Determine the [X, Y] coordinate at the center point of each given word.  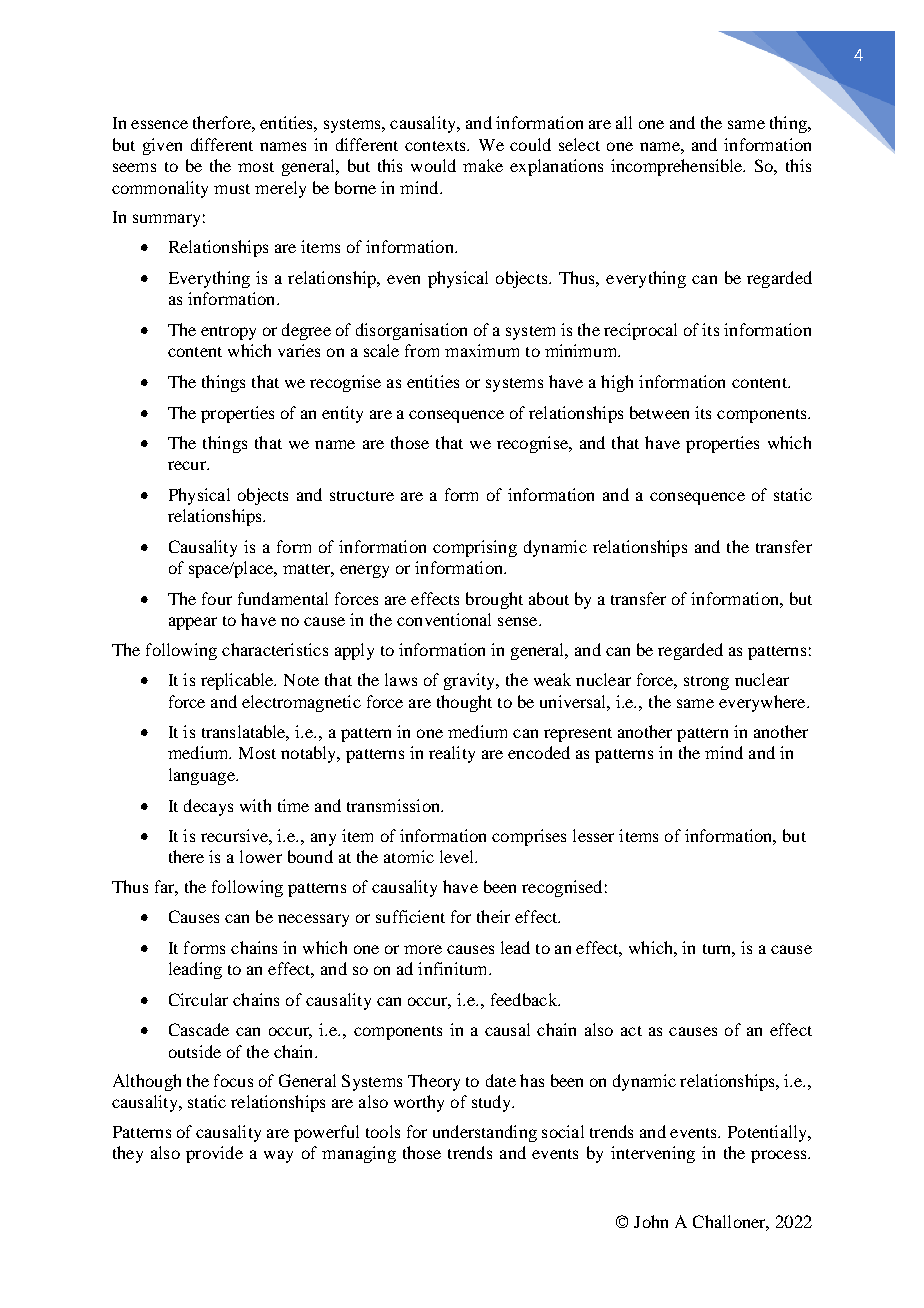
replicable [238, 681]
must [232, 189]
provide [214, 1154]
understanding [485, 1133]
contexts [437, 146]
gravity [471, 681]
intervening [653, 1154]
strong [706, 683]
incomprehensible [678, 167]
